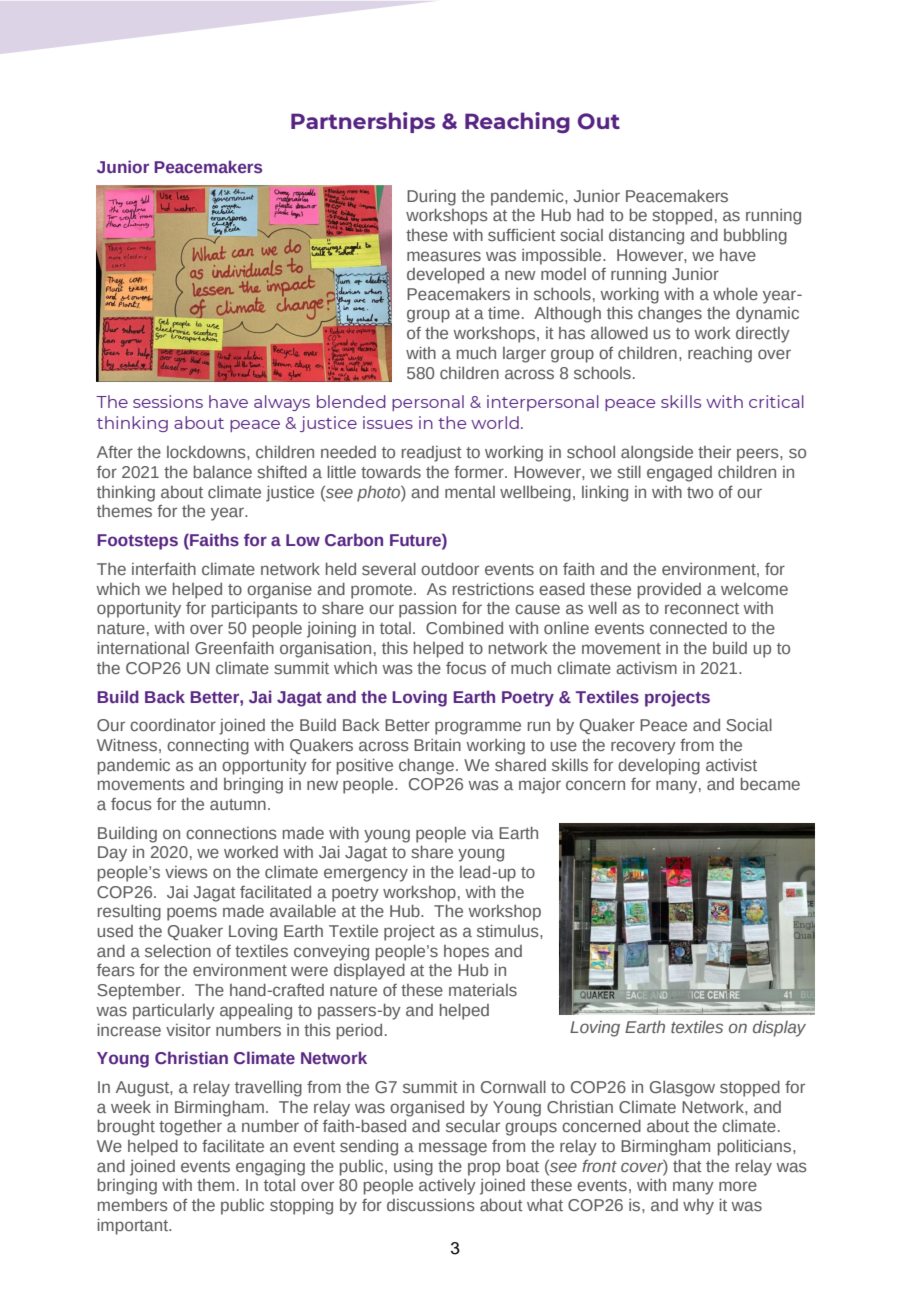  I want to click on distancing, so click(646, 237).
